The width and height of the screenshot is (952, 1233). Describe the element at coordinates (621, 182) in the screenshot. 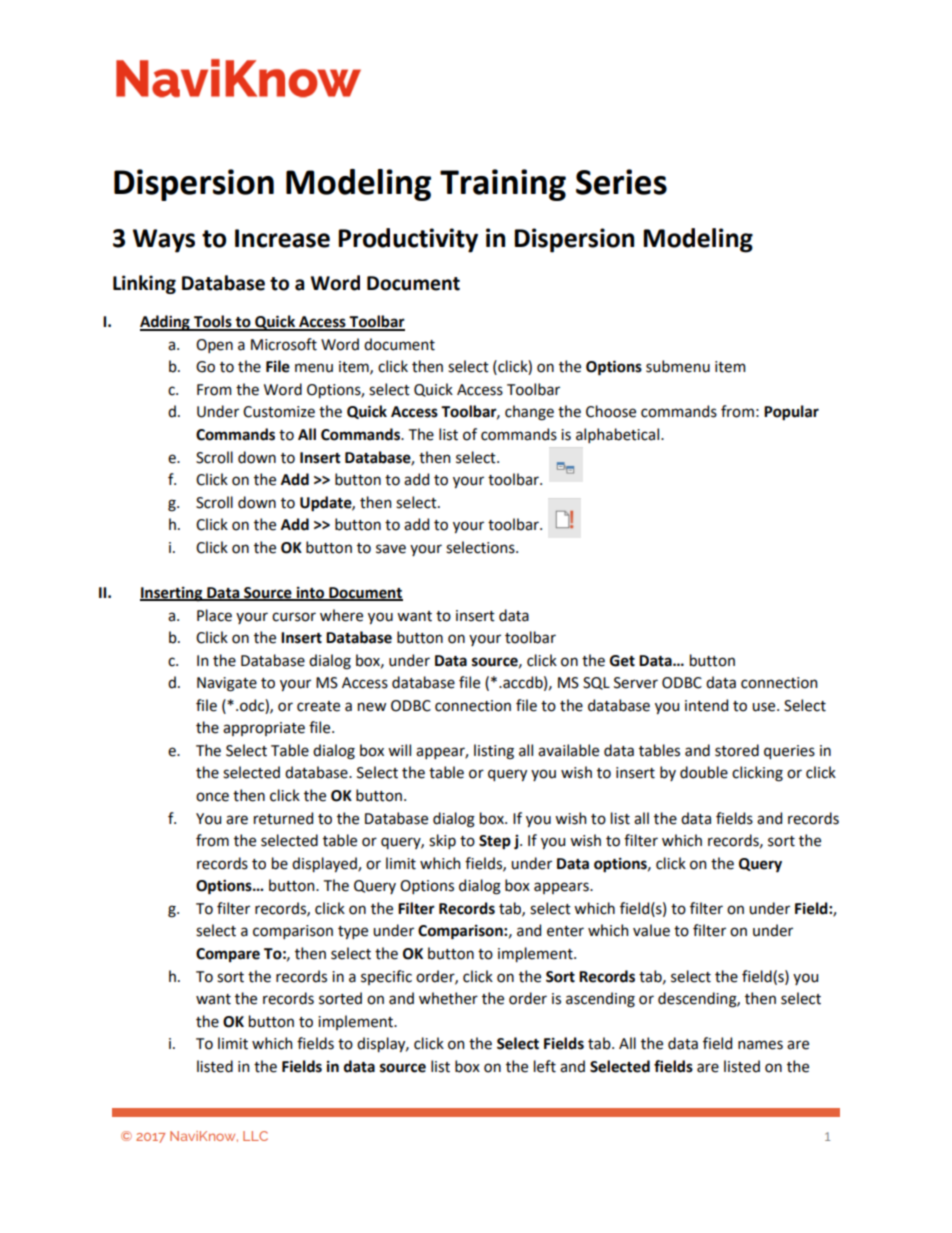

I see `Series` at that location.
